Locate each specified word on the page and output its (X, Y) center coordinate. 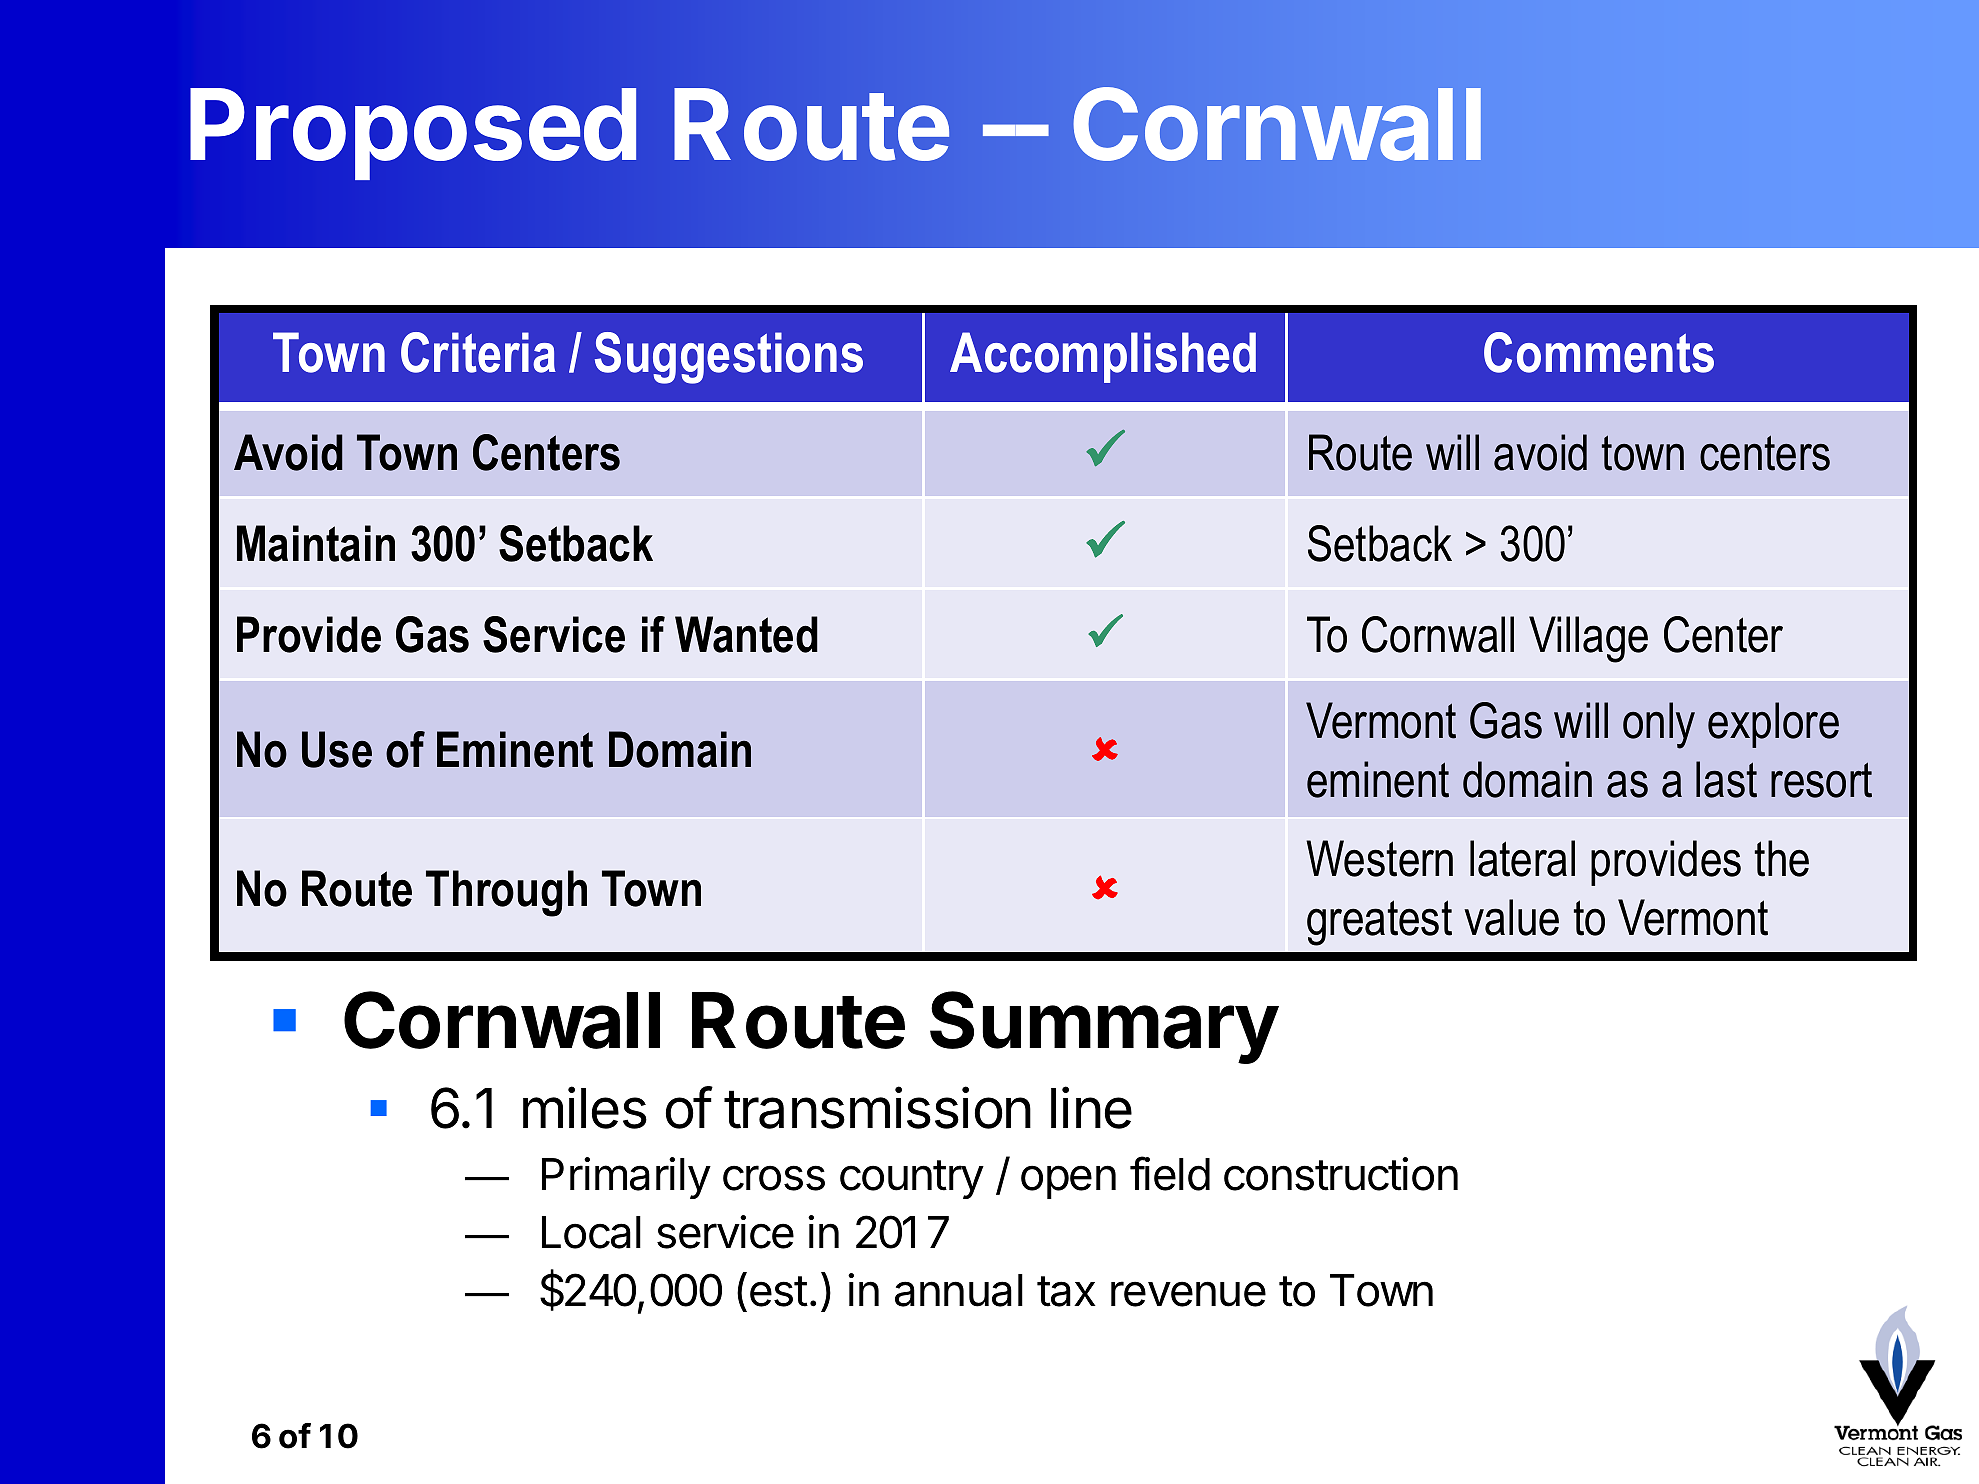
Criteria (478, 352)
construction (1341, 1174)
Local (591, 1232)
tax (1066, 1291)
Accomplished (1103, 357)
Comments (1599, 352)
